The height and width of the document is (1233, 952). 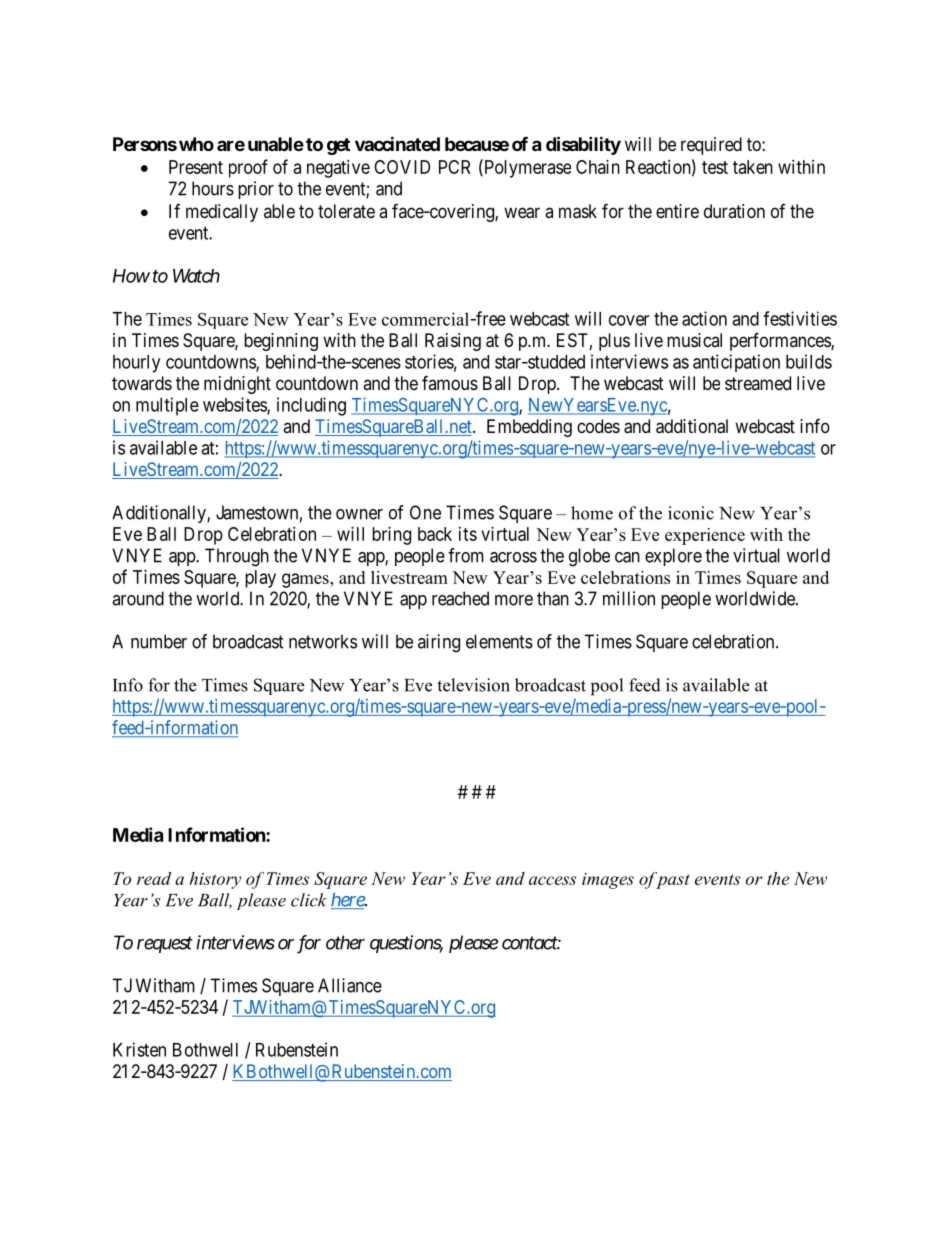 What do you see at coordinates (260, 579) in the document?
I see `play` at bounding box center [260, 579].
